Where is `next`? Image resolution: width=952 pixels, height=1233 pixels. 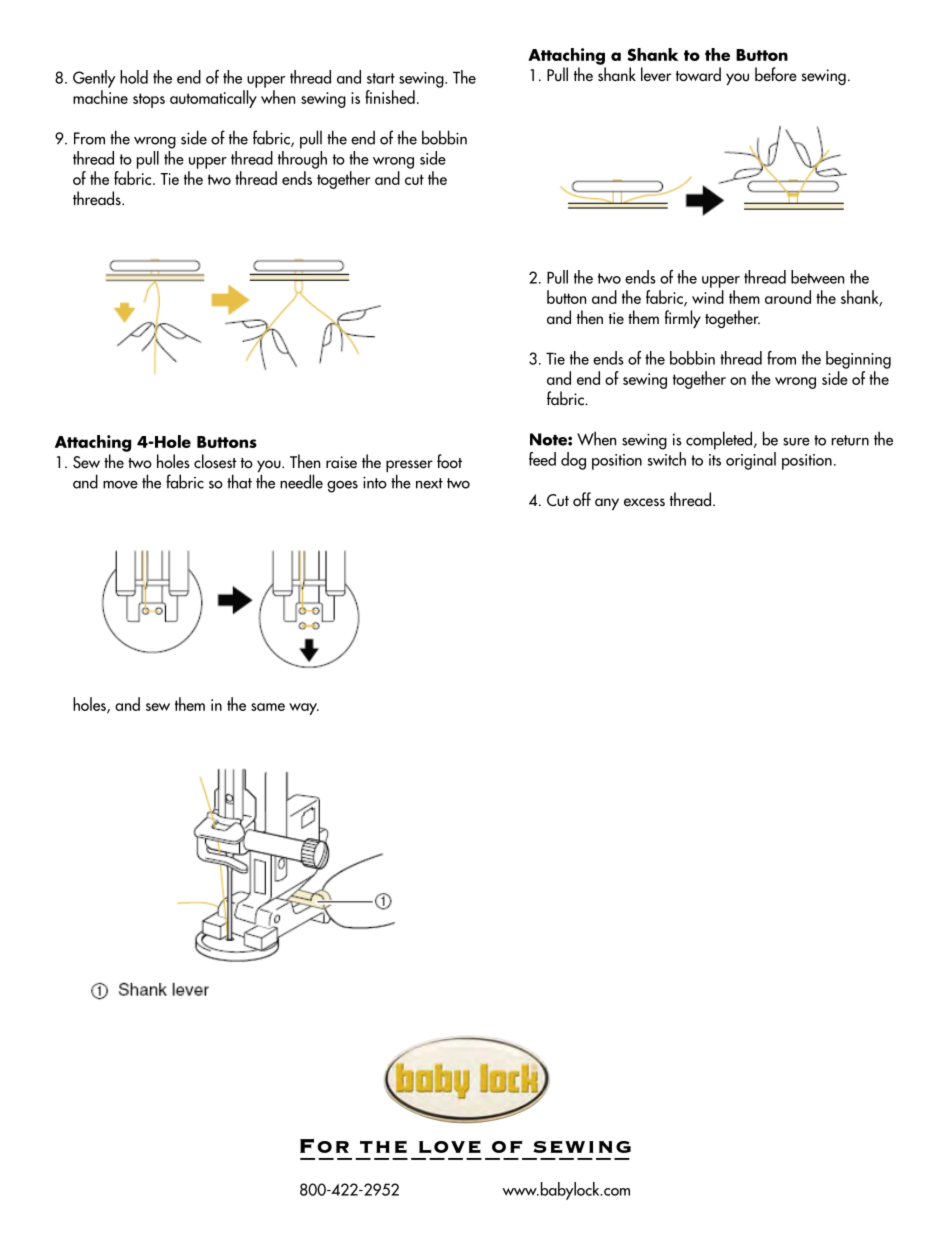
next is located at coordinates (429, 483).
